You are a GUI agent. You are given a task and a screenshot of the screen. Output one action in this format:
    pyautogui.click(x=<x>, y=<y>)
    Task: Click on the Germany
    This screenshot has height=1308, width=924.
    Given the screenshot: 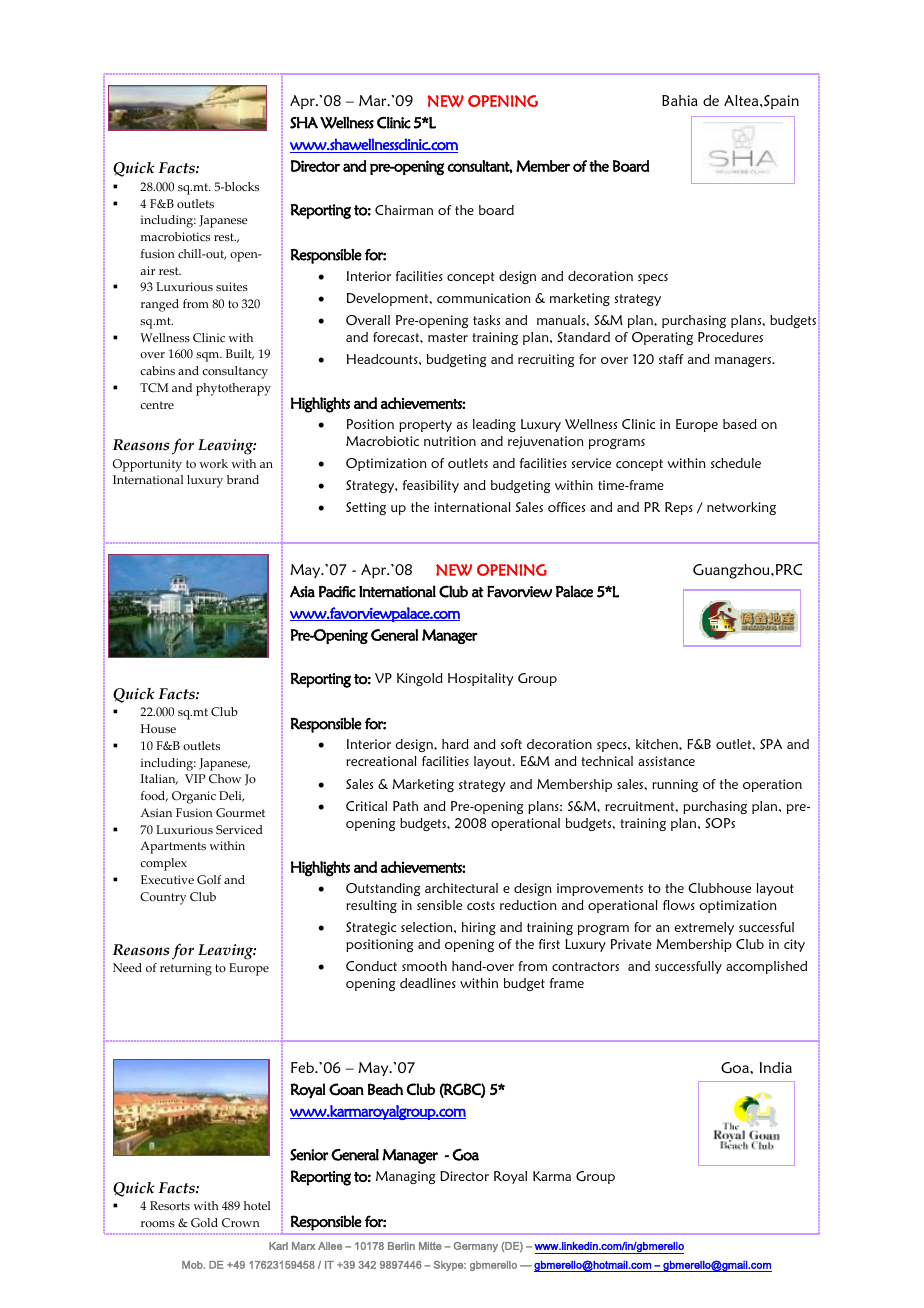 What is the action you would take?
    pyautogui.click(x=476, y=1247)
